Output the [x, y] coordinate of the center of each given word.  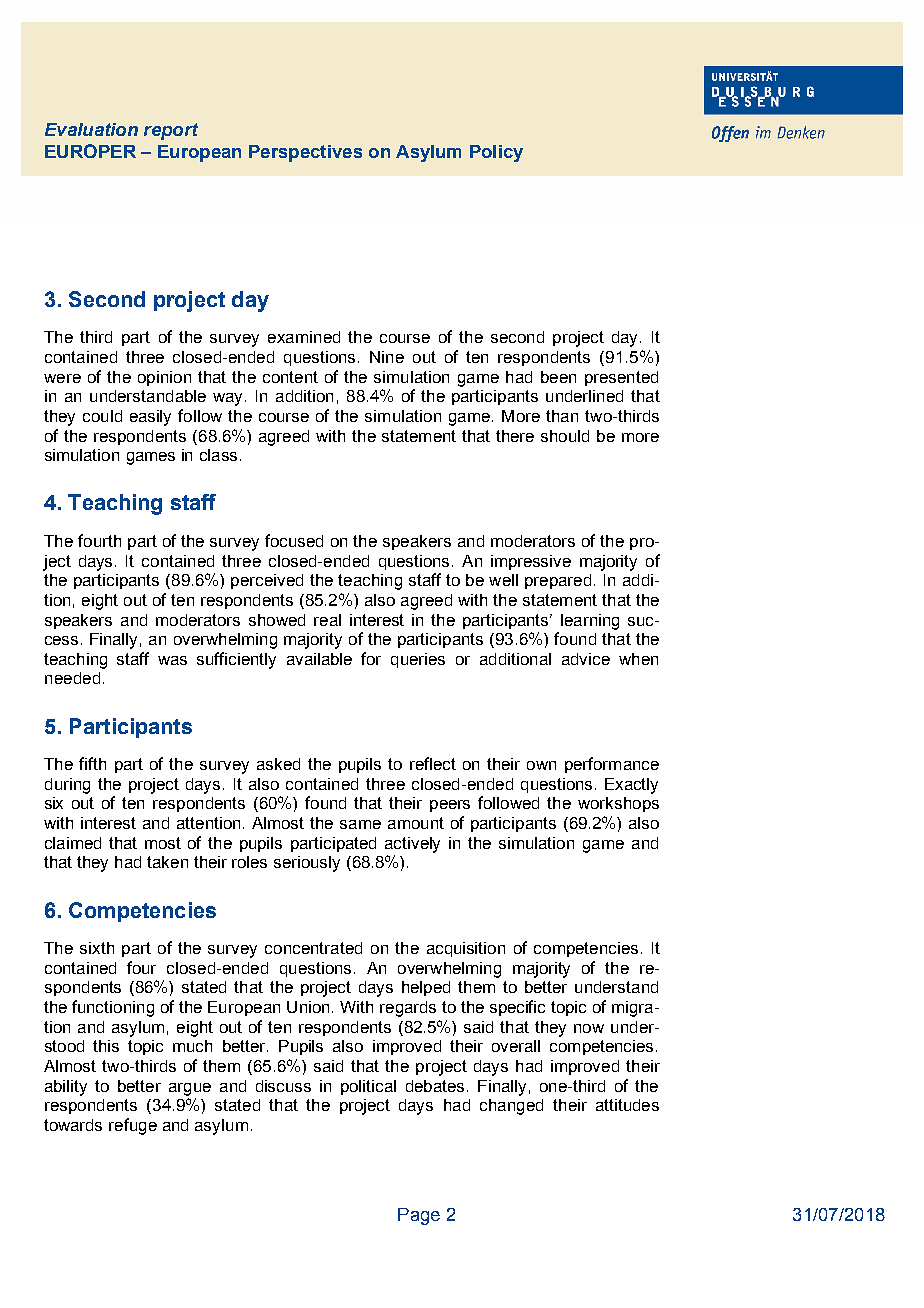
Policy [496, 153]
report [171, 131]
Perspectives [305, 153]
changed [511, 1107]
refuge [133, 1126]
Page [419, 1216]
